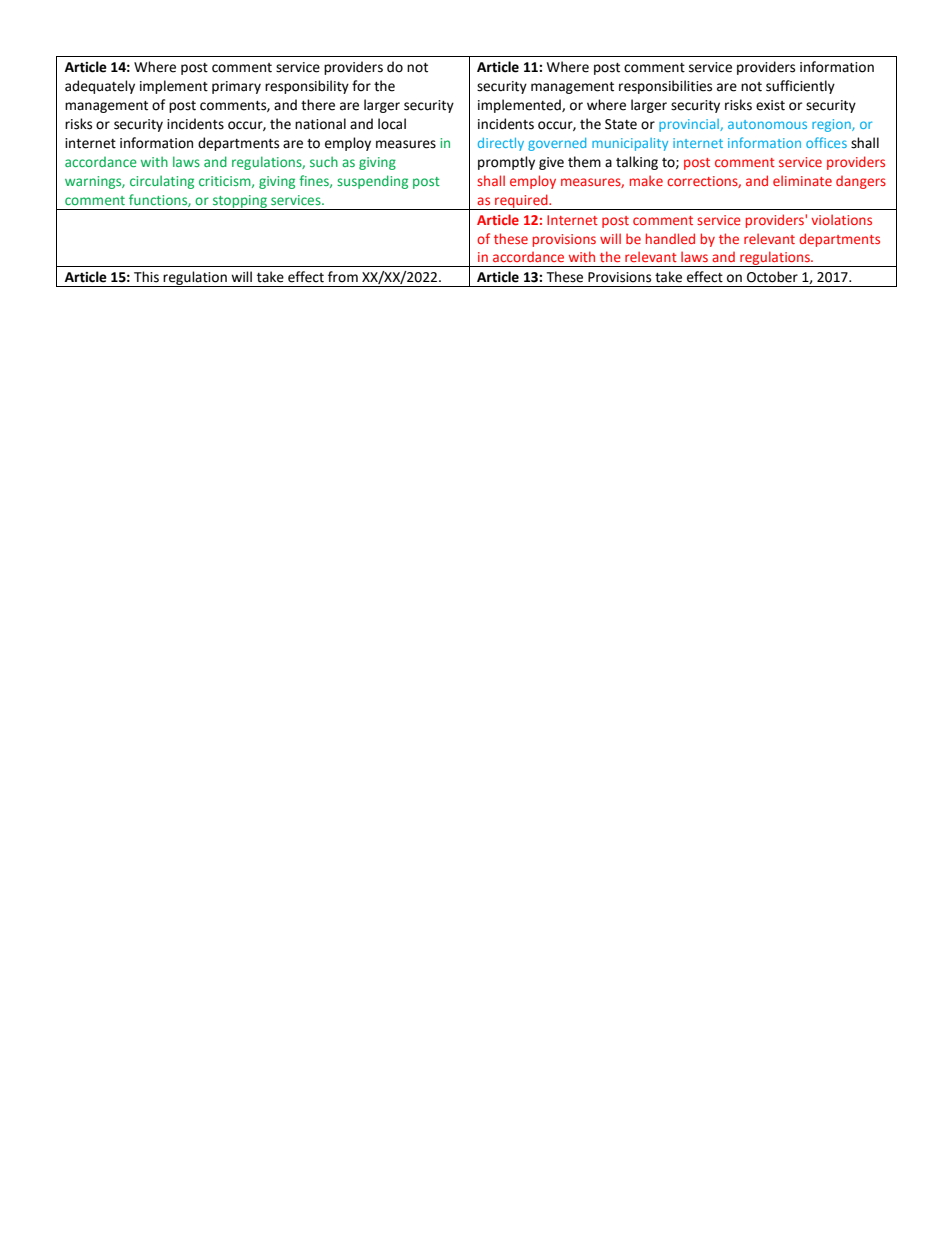  Describe the element at coordinates (240, 202) in the image. I see `stopping` at that location.
